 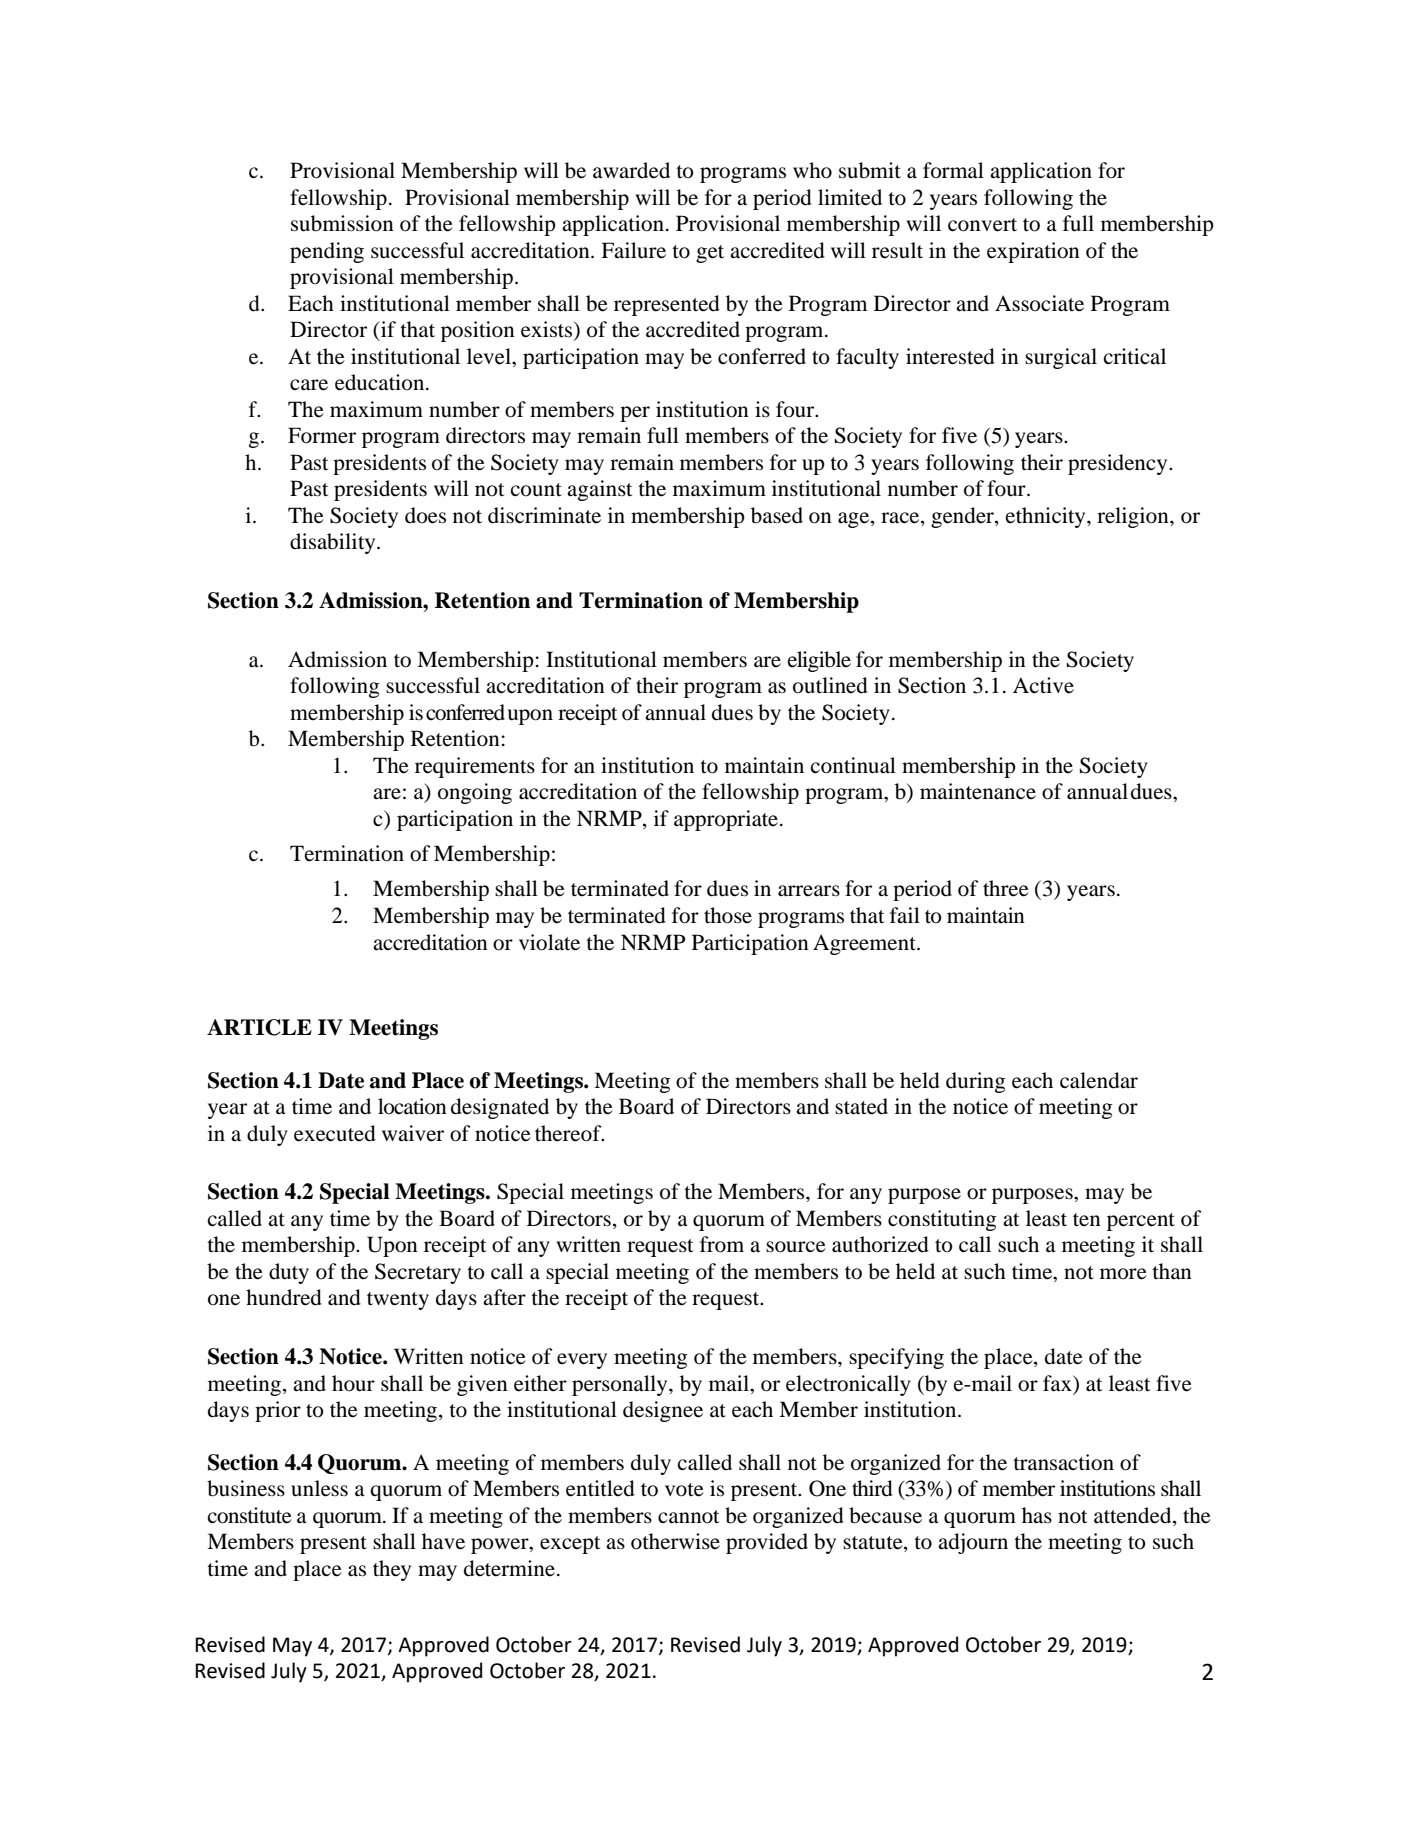 I want to click on based, so click(x=777, y=515).
